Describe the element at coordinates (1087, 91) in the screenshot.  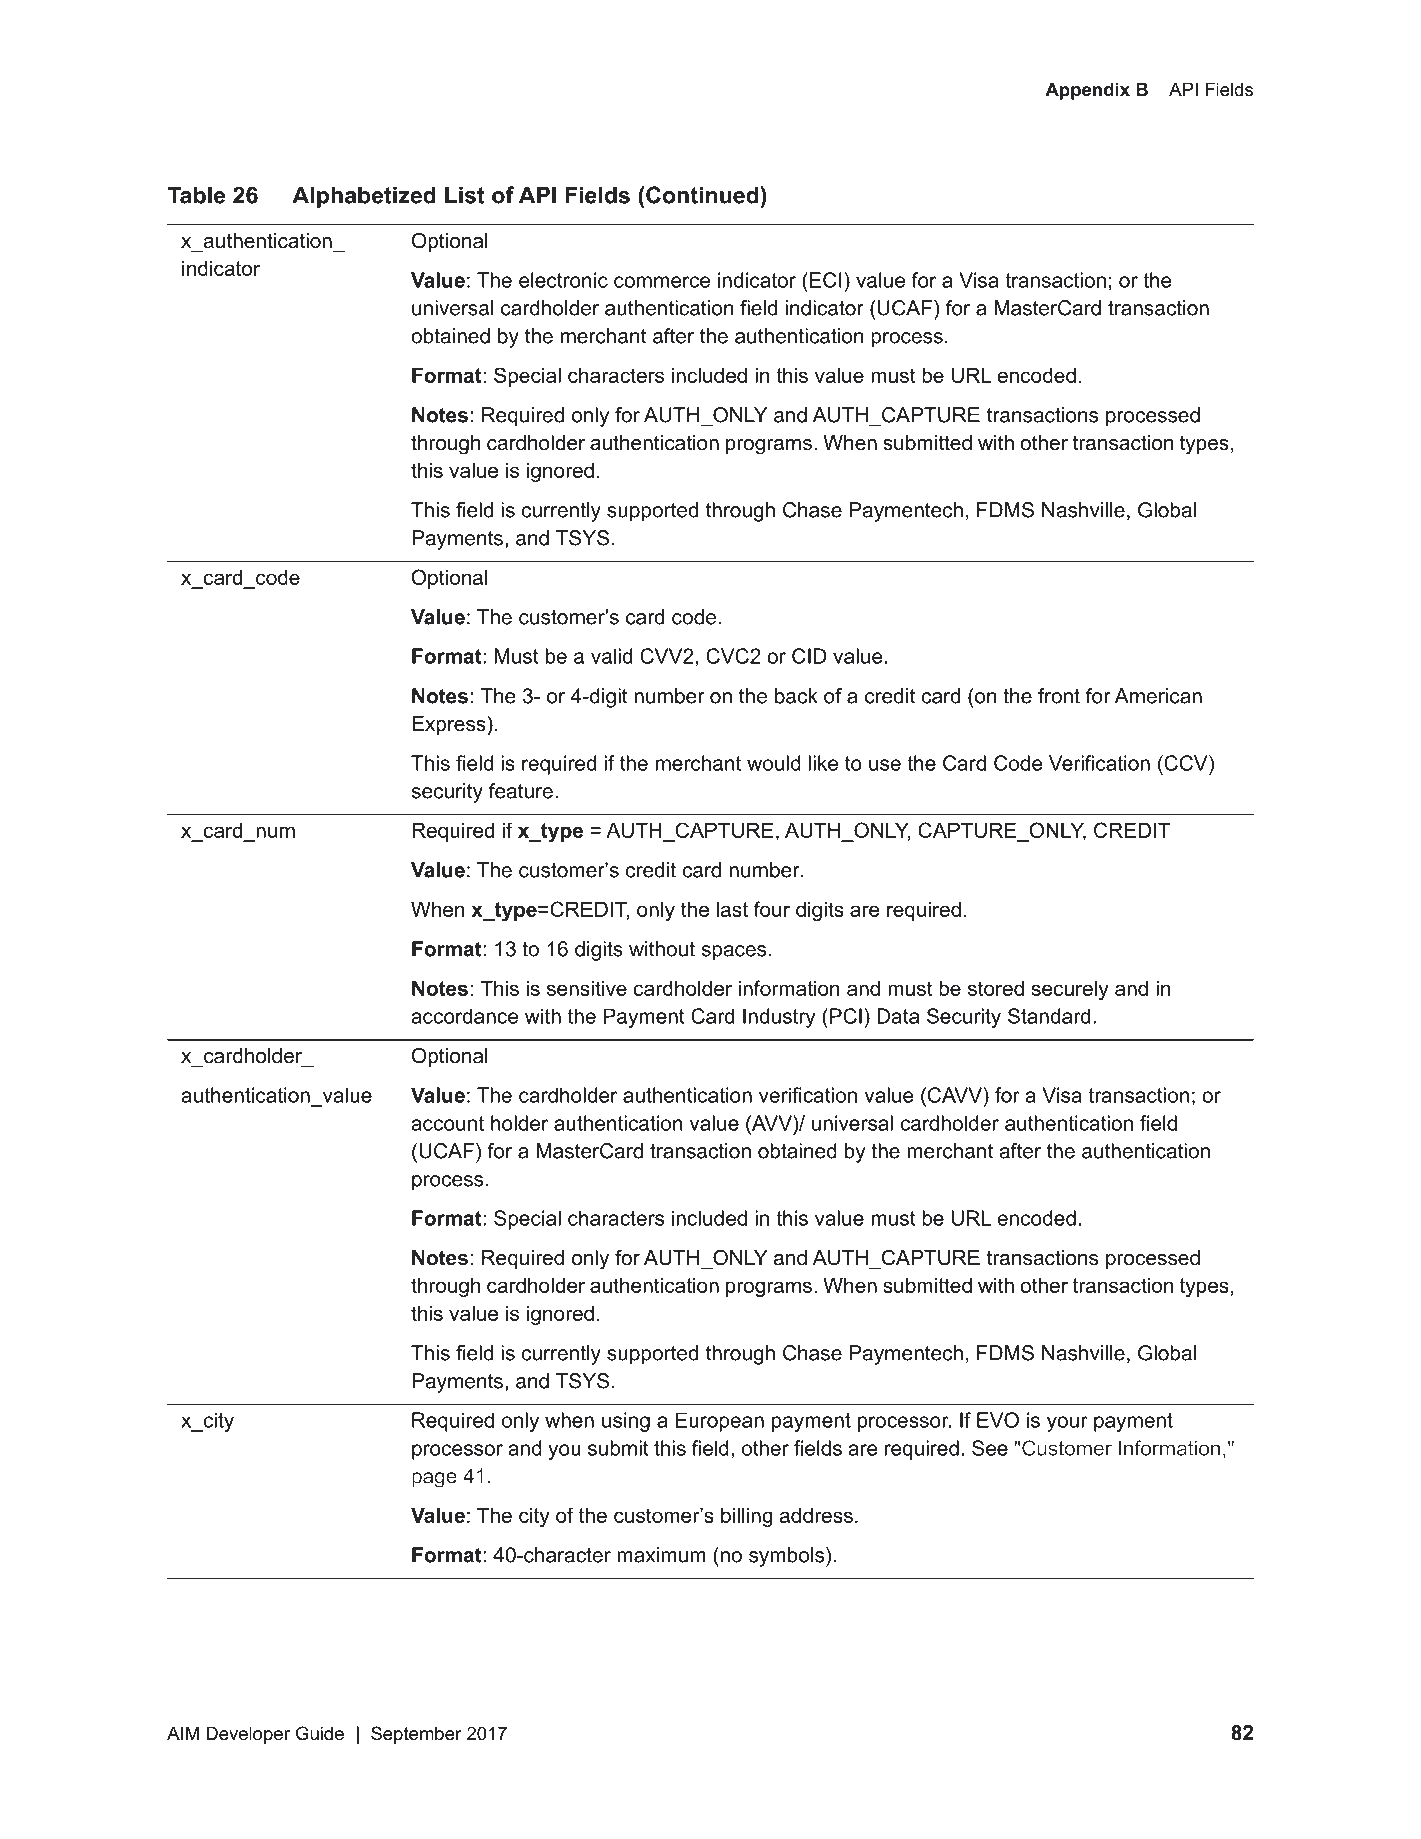
I see `Appendix` at that location.
